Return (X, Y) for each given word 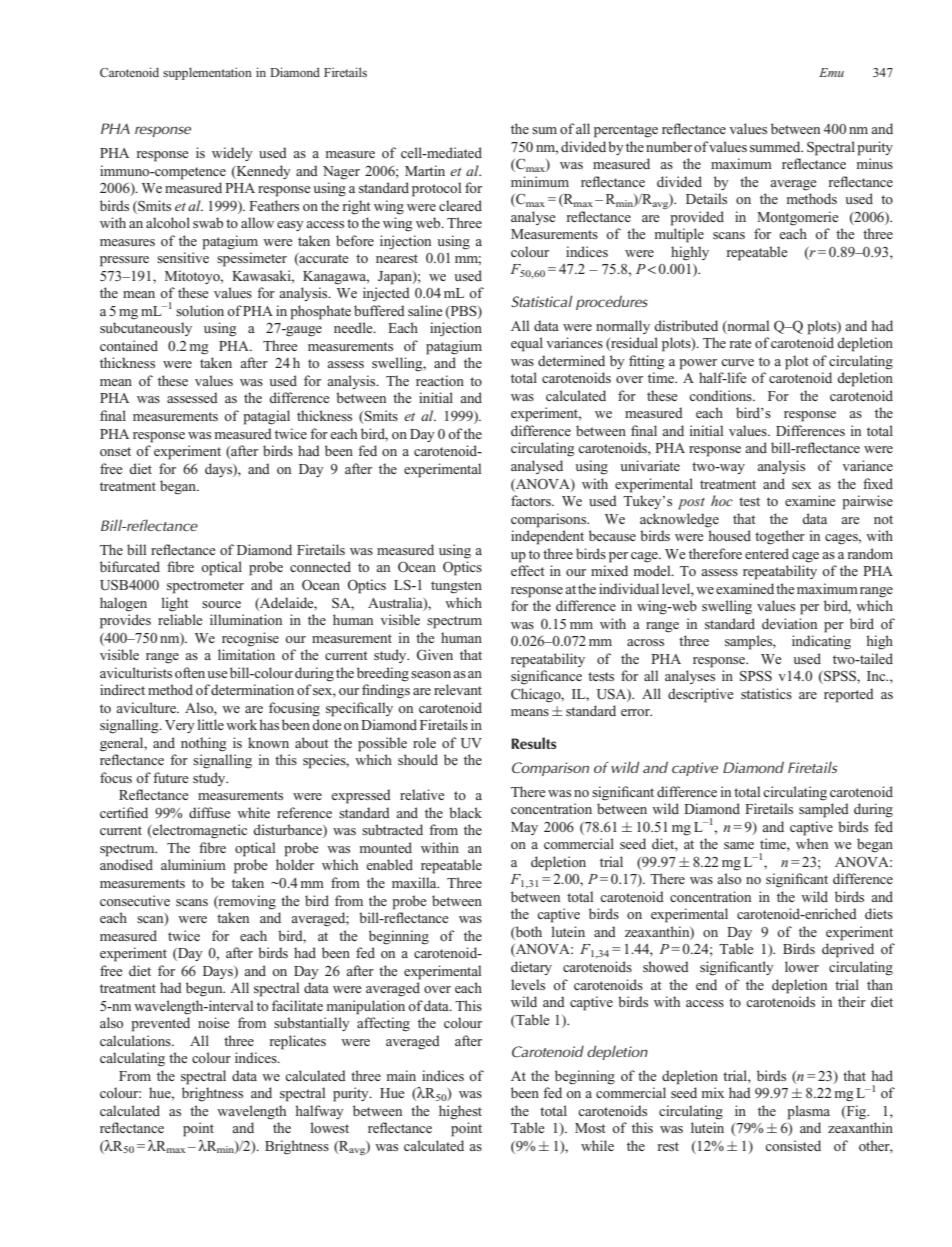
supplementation (207, 73)
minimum (540, 181)
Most (590, 1128)
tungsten (456, 587)
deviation (789, 623)
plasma (808, 1112)
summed (776, 146)
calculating (132, 1059)
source (221, 604)
